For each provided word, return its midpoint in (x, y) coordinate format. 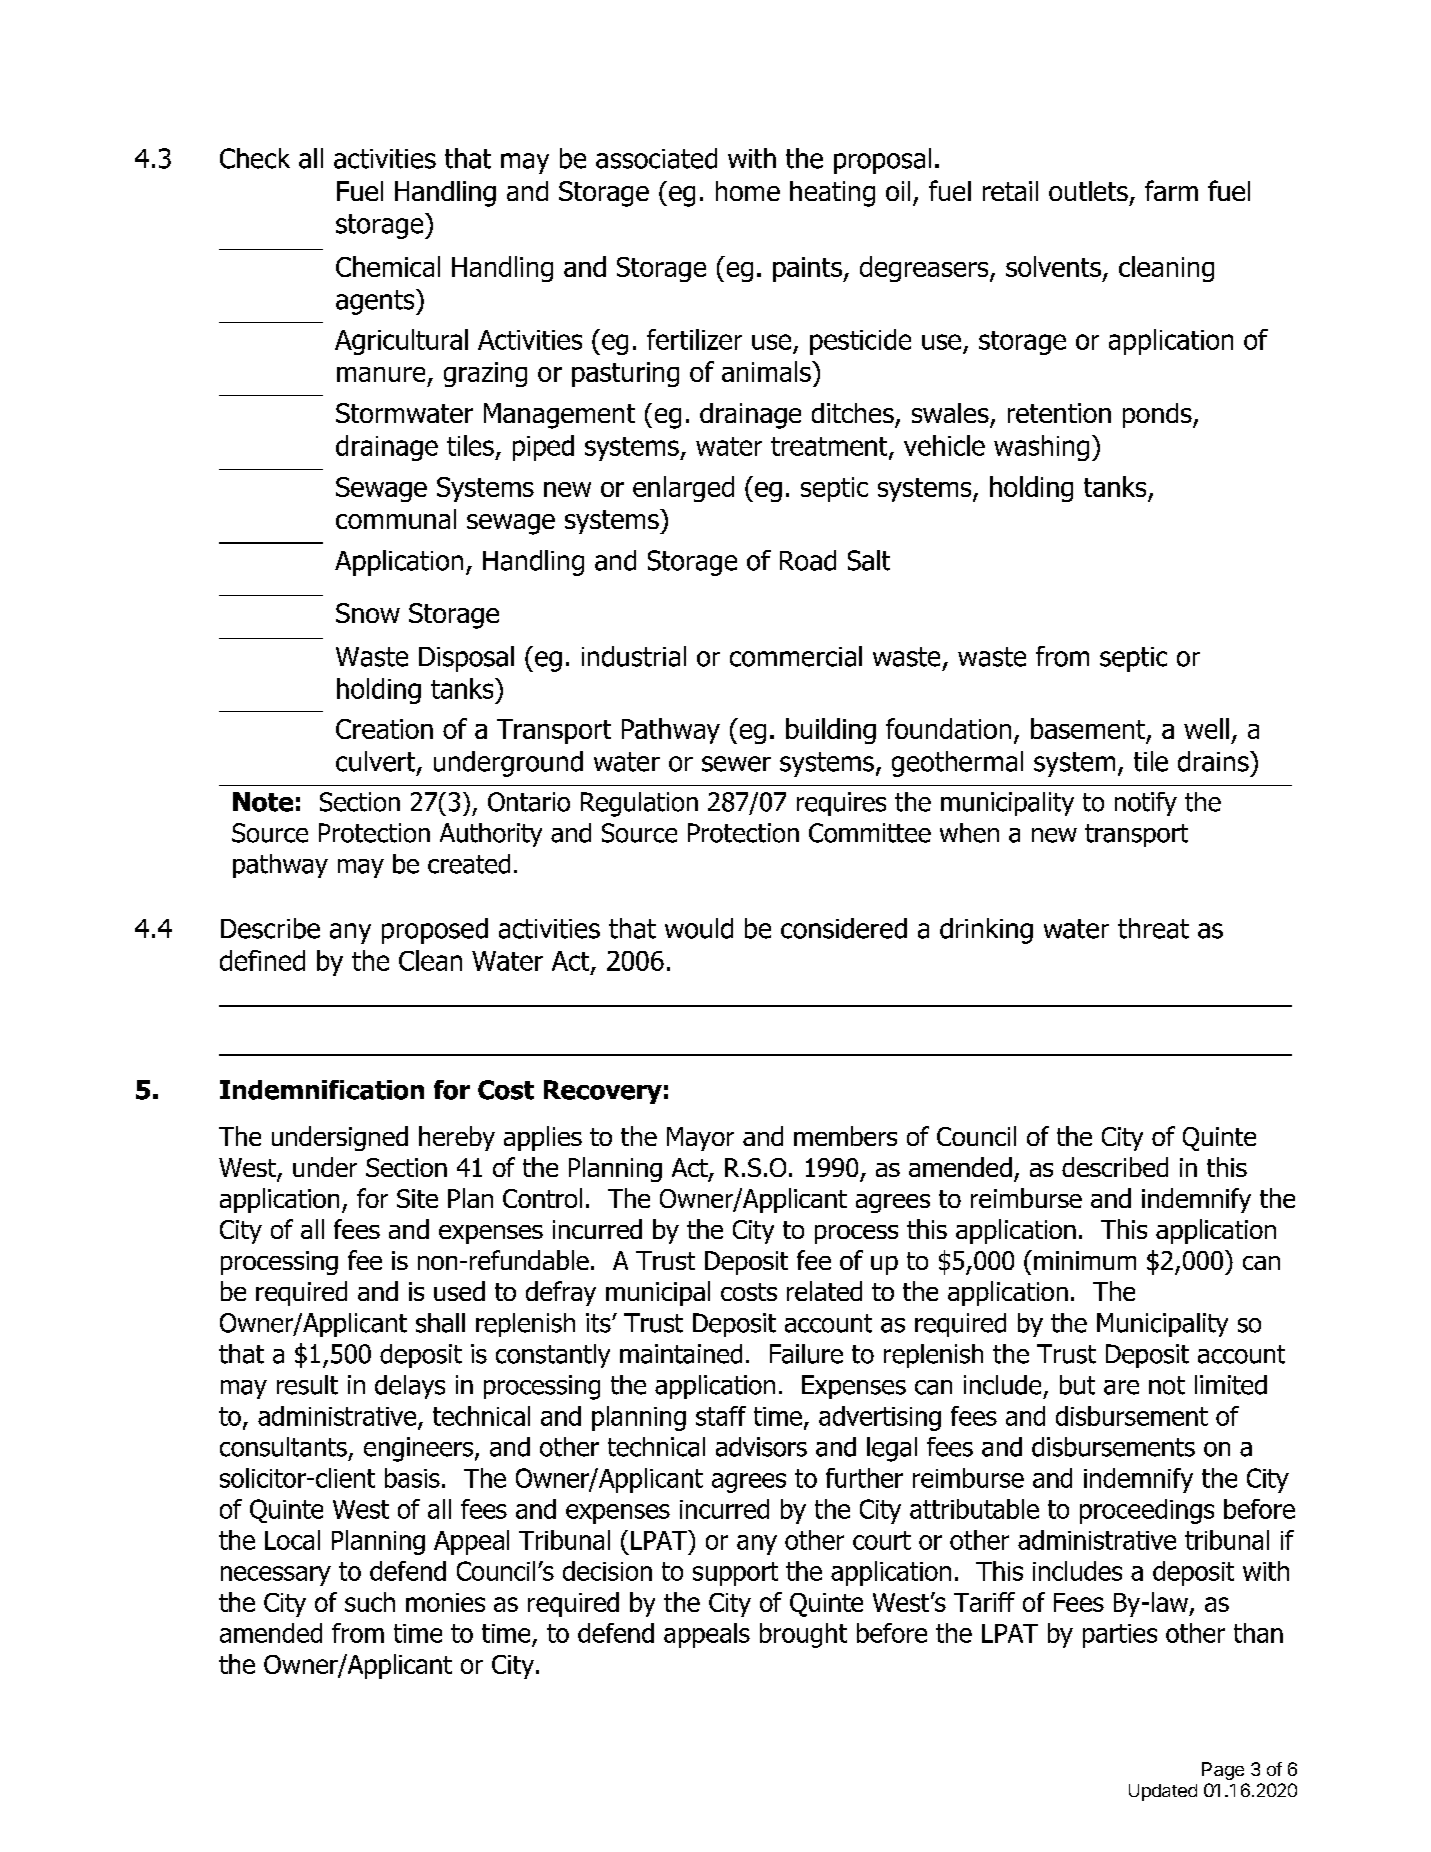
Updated (1163, 1792)
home (748, 191)
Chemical (388, 266)
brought (803, 1635)
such (370, 1602)
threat (1153, 928)
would (699, 928)
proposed (435, 931)
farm (1171, 190)
